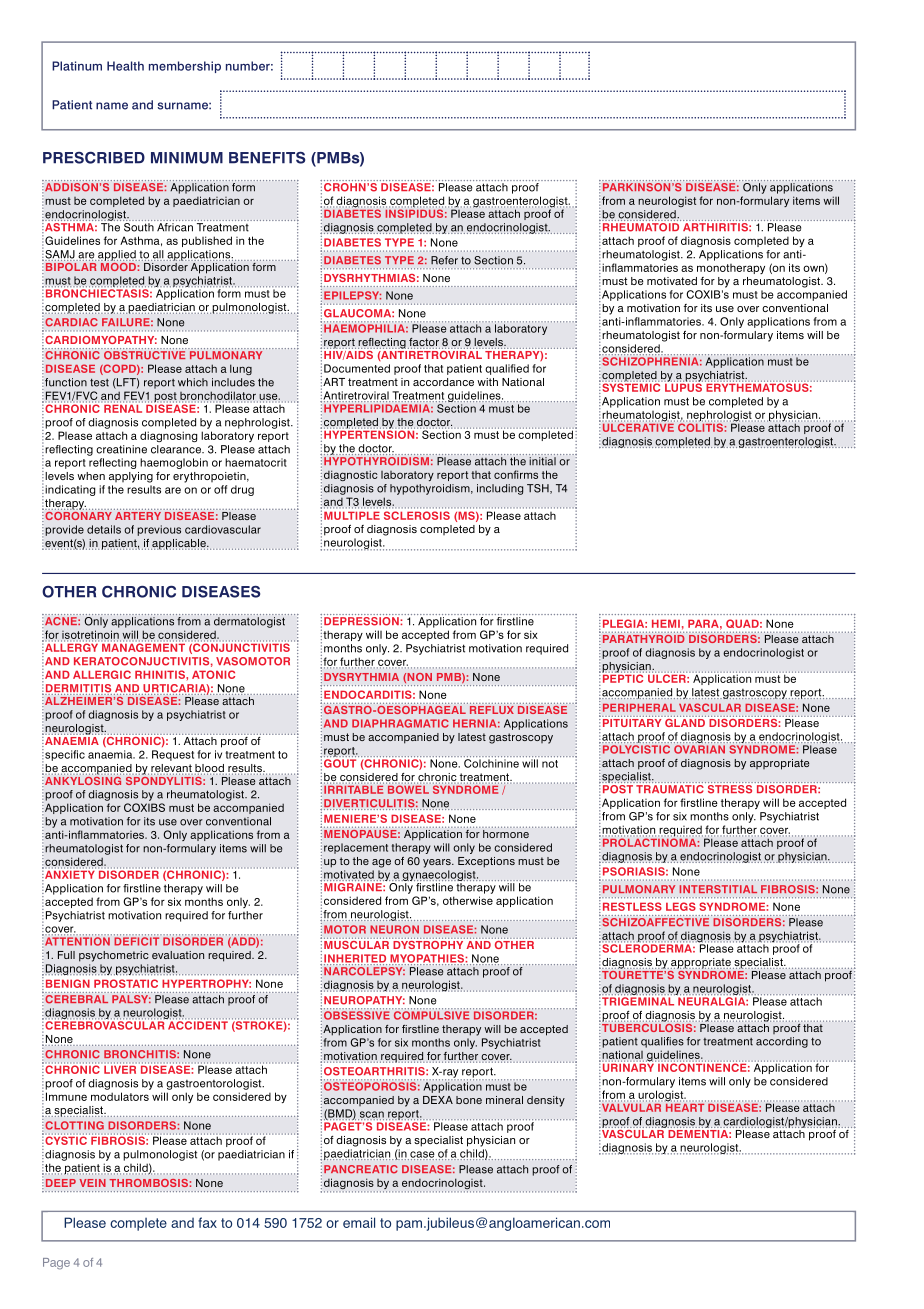  Describe the element at coordinates (267, 158) in the image. I see `BENEFITS` at that location.
